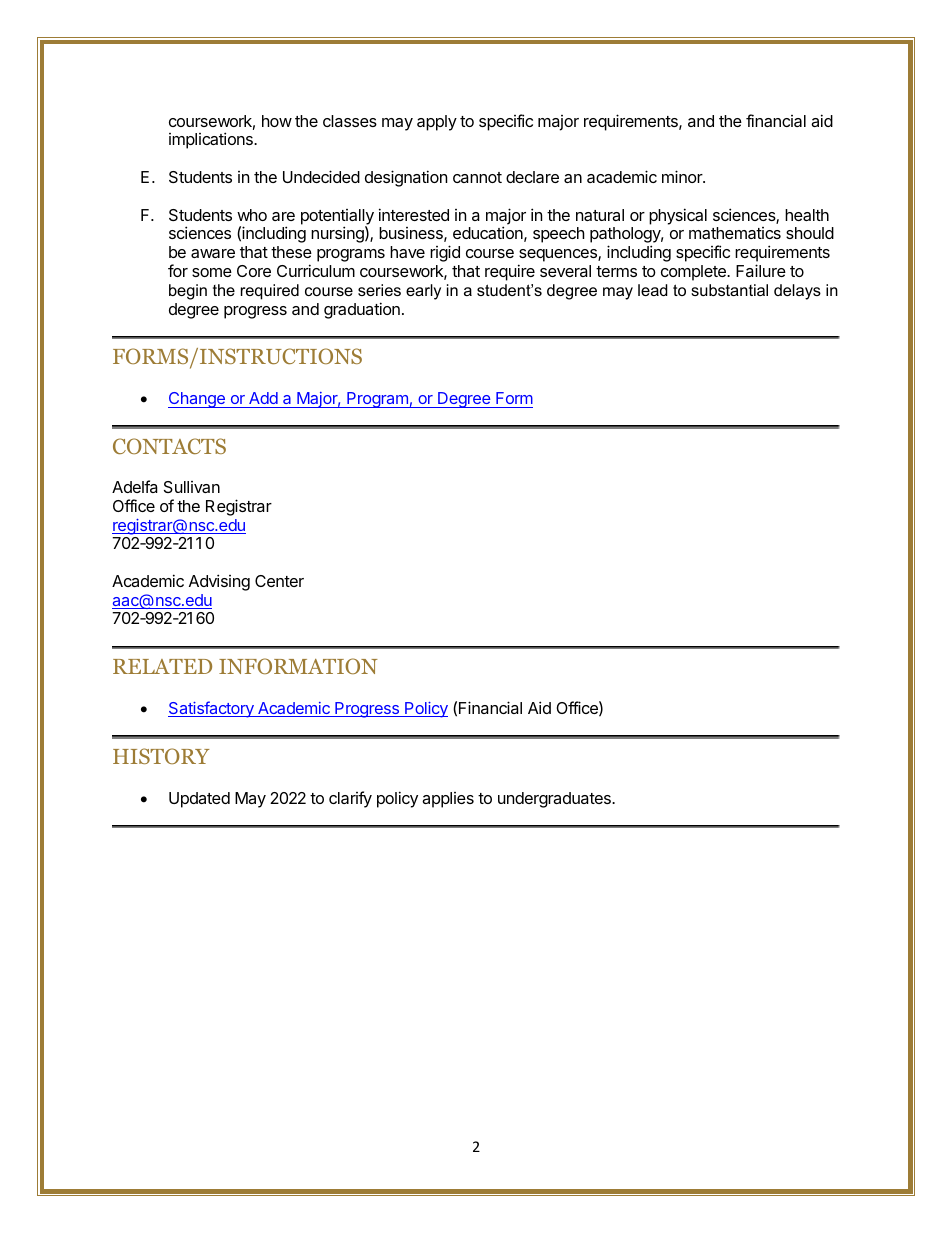  I want to click on delays, so click(797, 292).
